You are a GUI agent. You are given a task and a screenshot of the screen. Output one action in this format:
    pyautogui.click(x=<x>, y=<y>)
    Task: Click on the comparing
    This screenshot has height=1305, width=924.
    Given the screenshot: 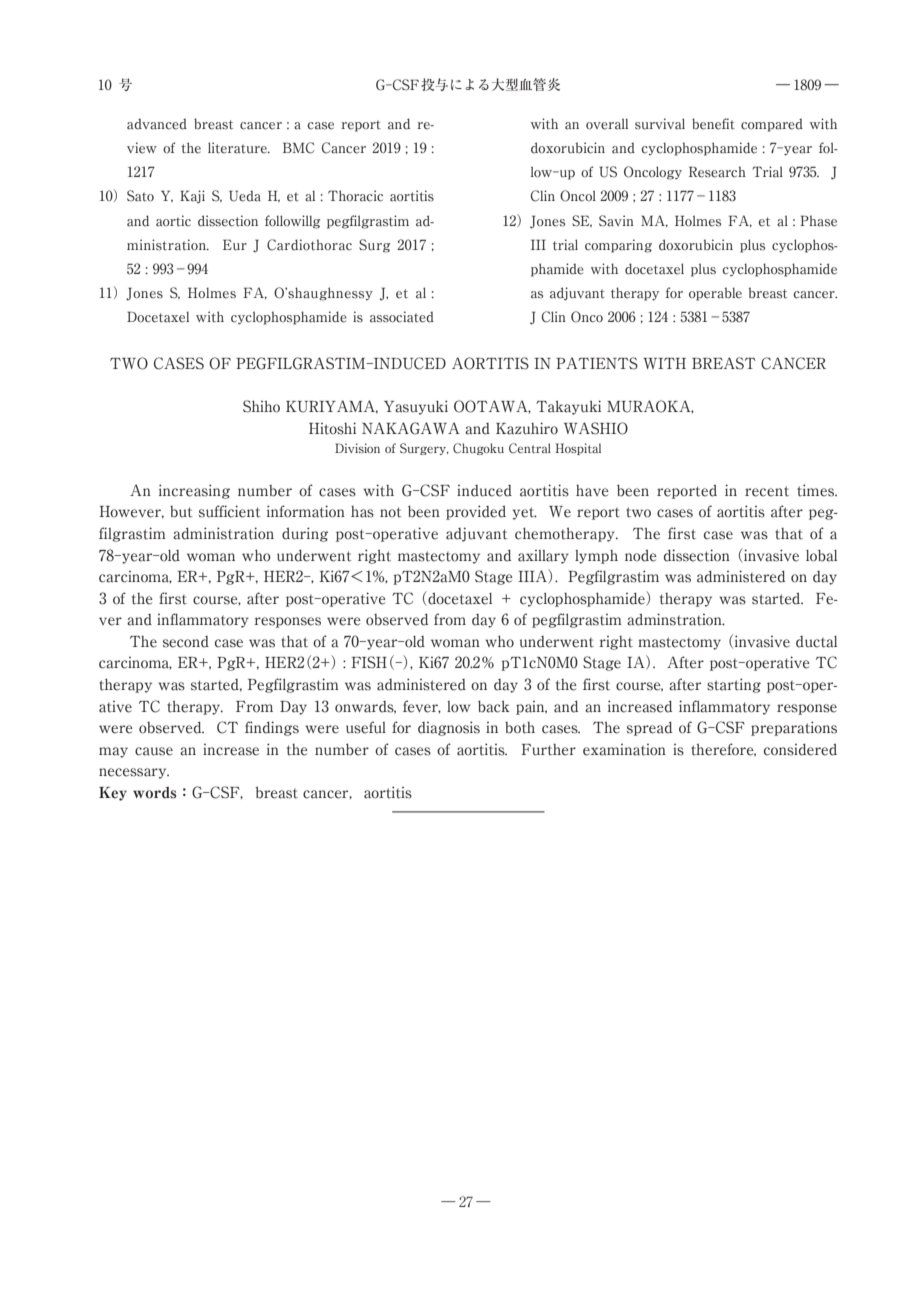 What is the action you would take?
    pyautogui.click(x=618, y=246)
